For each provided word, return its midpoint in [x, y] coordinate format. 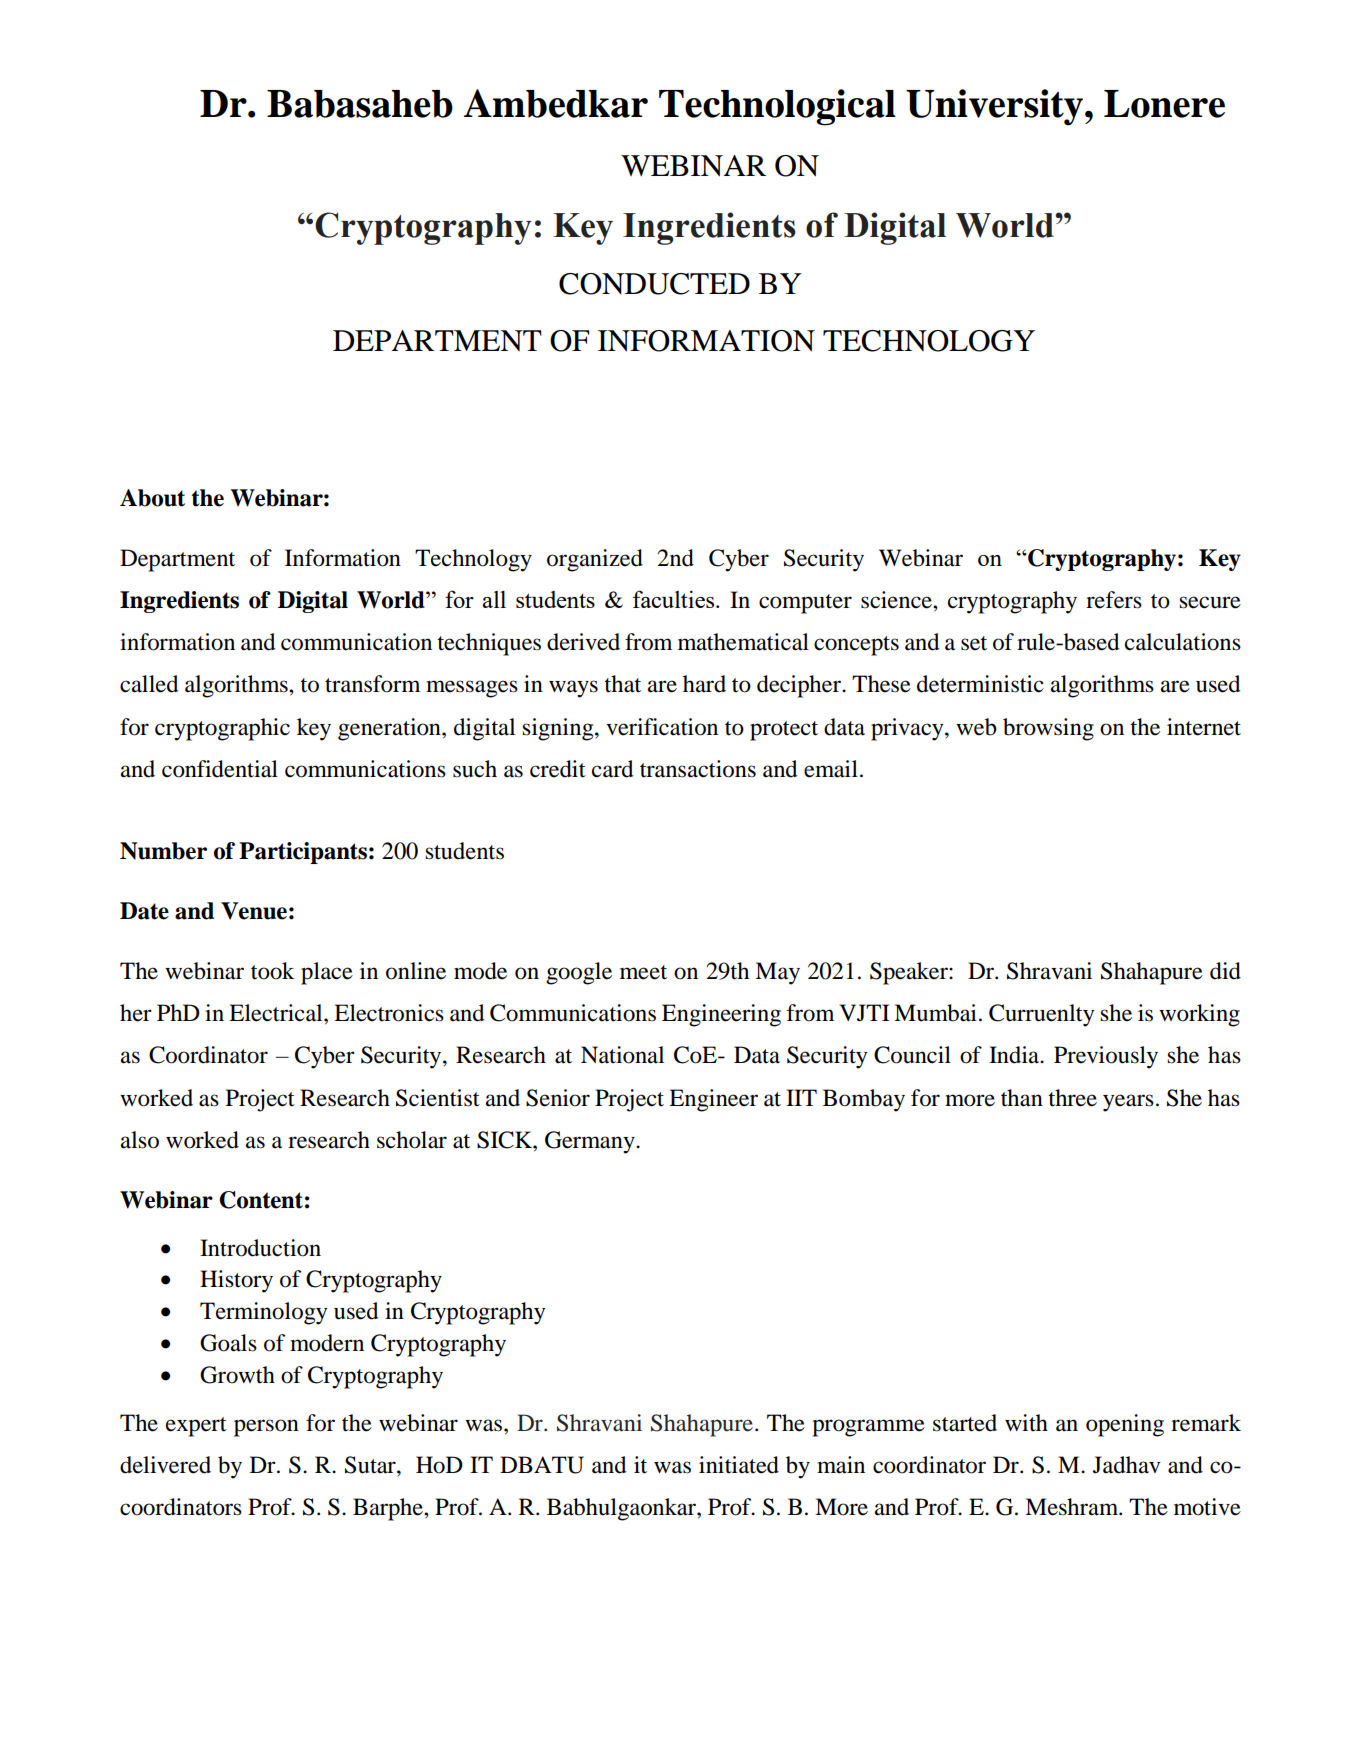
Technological [777, 107]
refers [1114, 600]
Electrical [277, 1013]
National [622, 1055]
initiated [739, 1465]
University [994, 107]
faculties [675, 599]
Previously [1106, 1057]
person [266, 1428]
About [152, 498]
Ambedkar [556, 103]
